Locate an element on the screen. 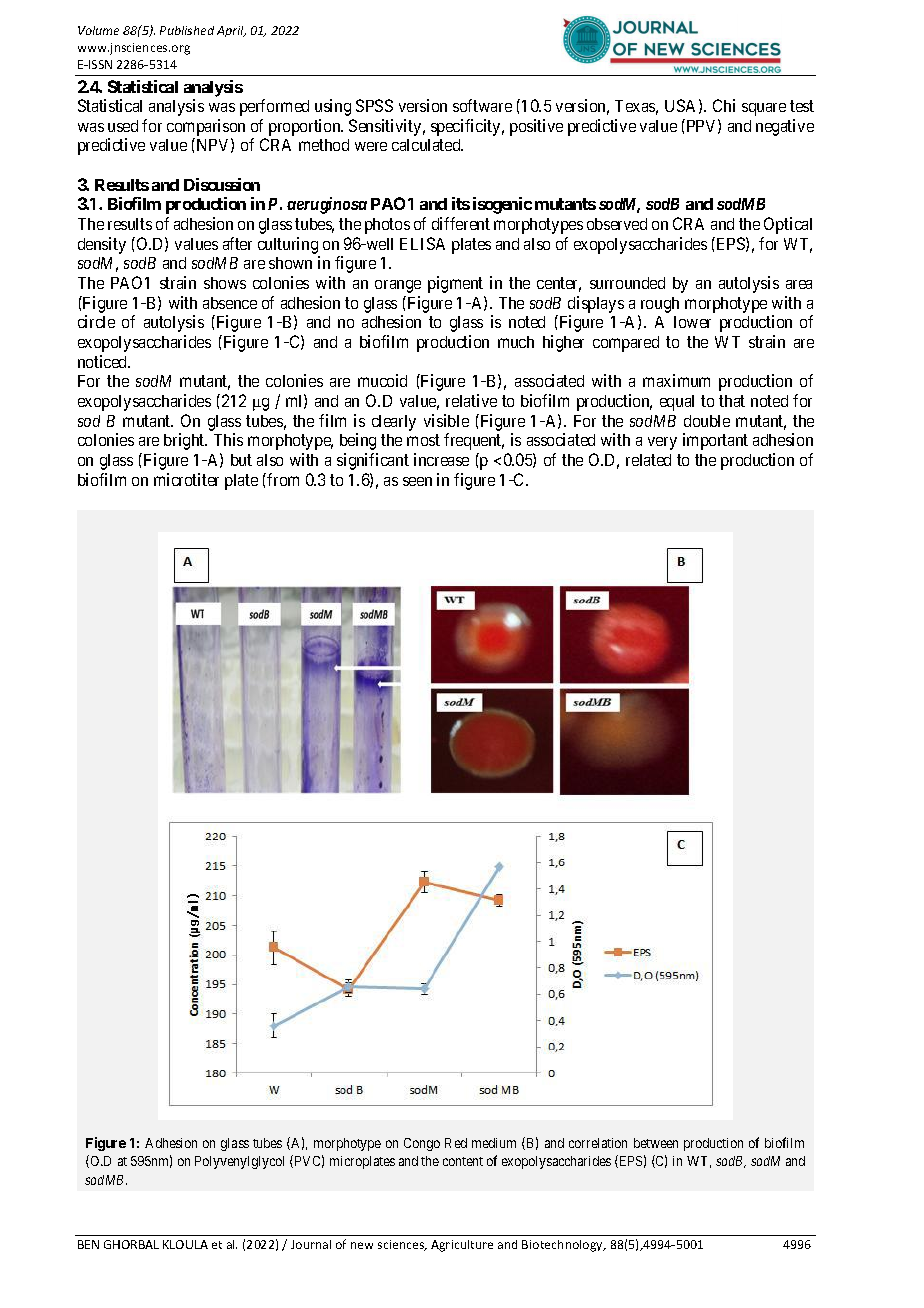 The height and width of the screenshot is (1308, 924). Chi is located at coordinates (724, 105).
